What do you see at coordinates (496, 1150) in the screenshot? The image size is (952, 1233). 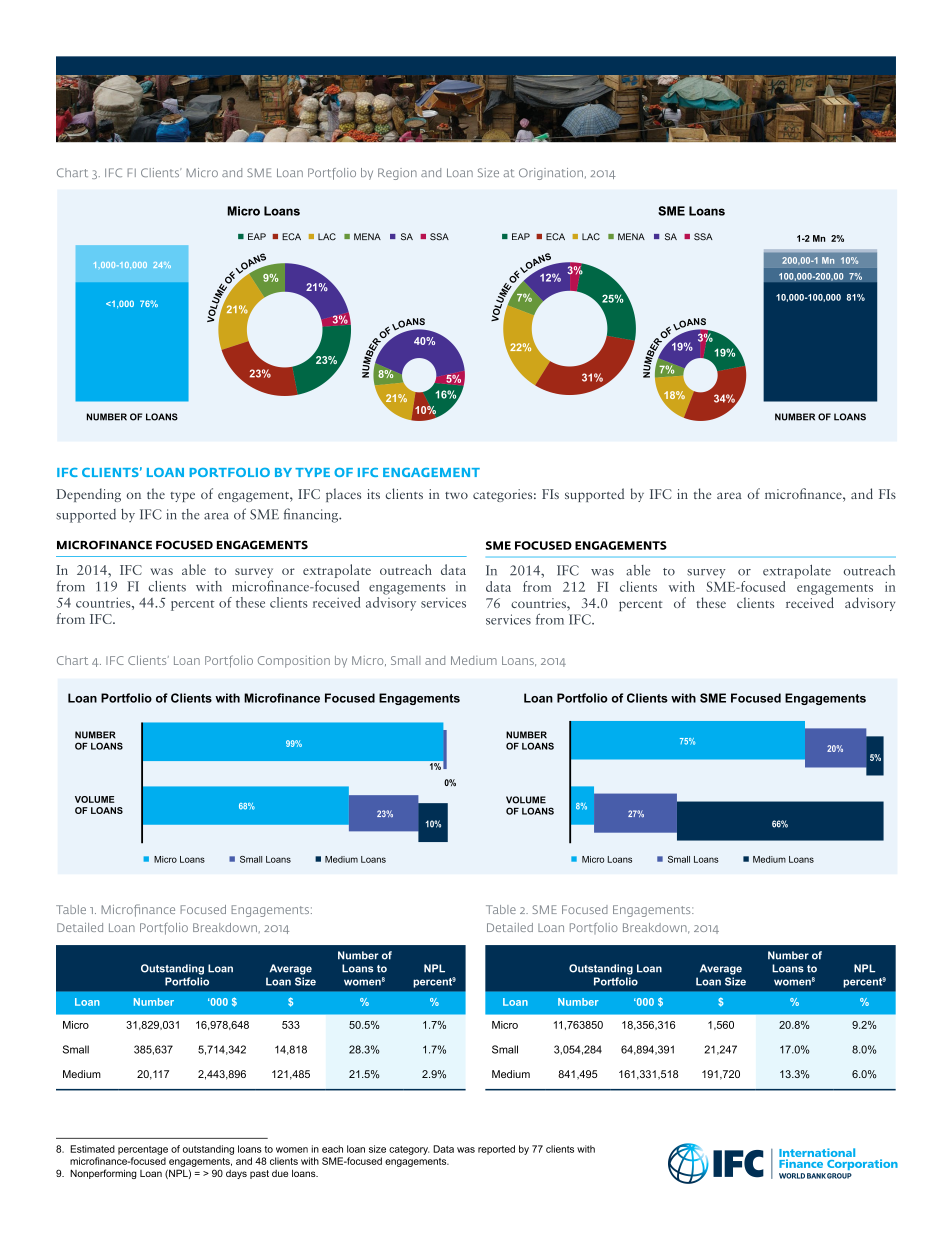 I see `reported` at bounding box center [496, 1150].
